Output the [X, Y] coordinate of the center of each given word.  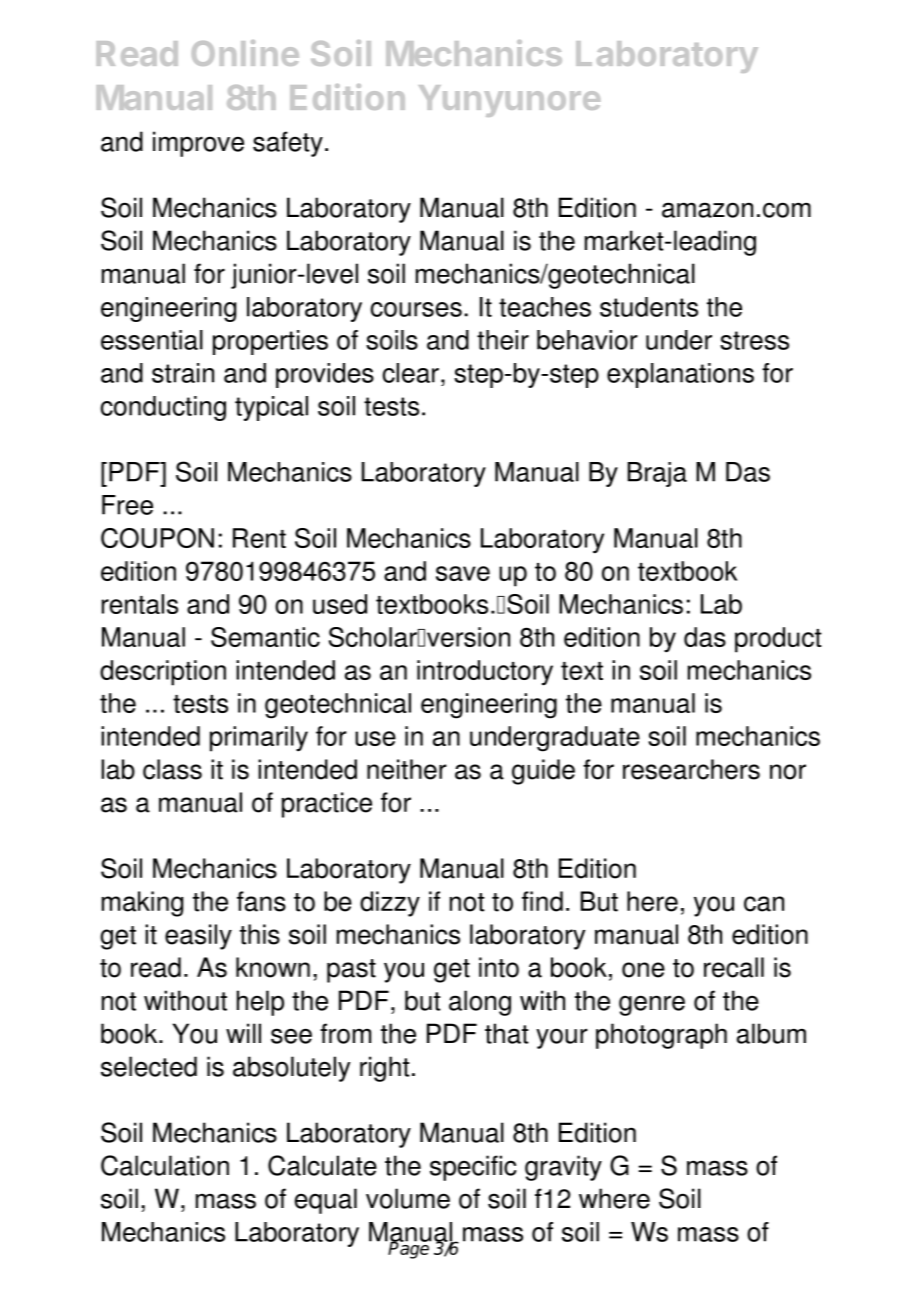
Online [245, 53]
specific [473, 1168]
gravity [563, 1168]
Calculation [165, 1165]
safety [288, 144]
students [649, 307]
